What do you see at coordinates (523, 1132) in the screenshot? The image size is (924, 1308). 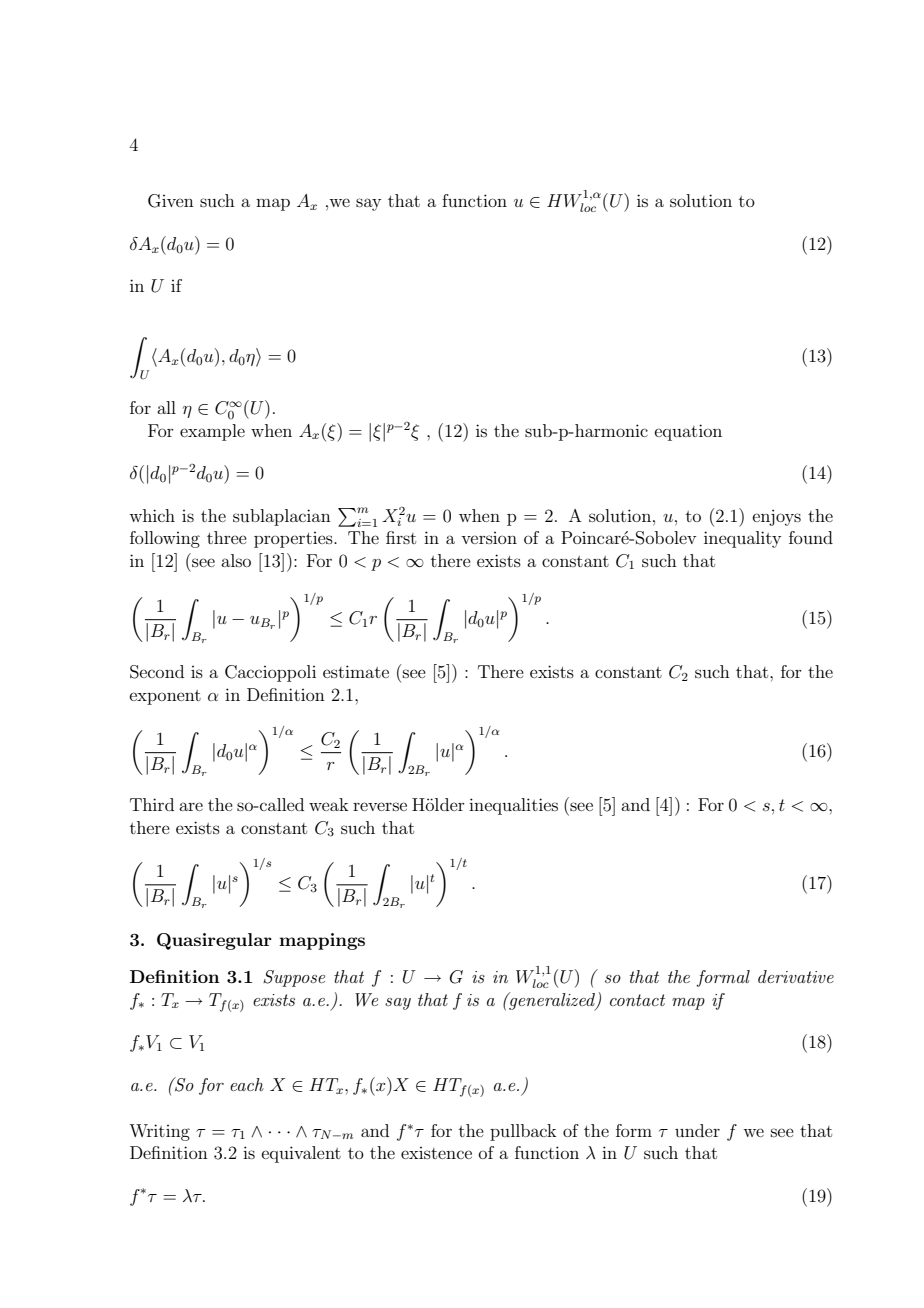 I see `pullback` at bounding box center [523, 1132].
